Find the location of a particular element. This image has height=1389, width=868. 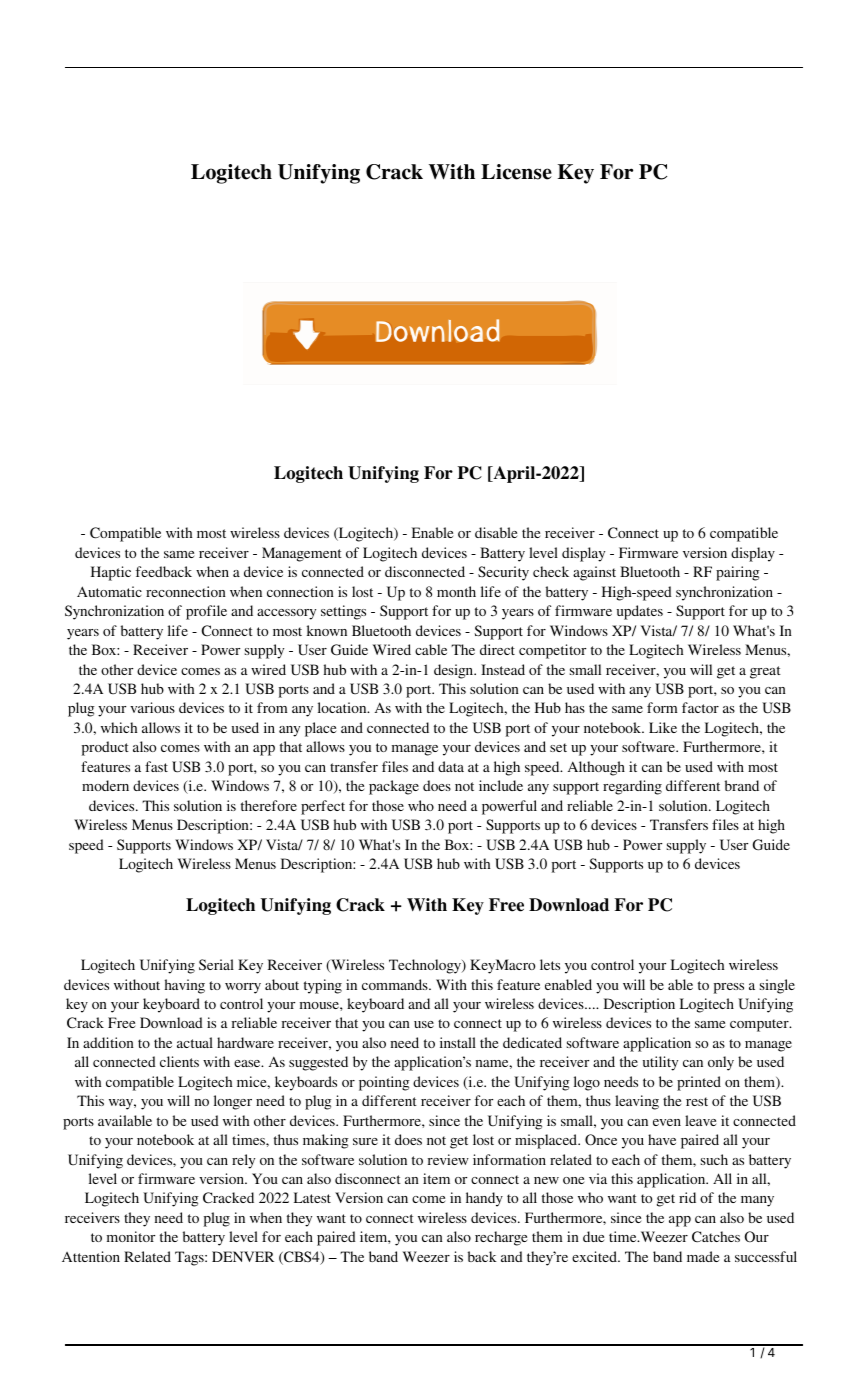

monitor is located at coordinates (131, 1236).
